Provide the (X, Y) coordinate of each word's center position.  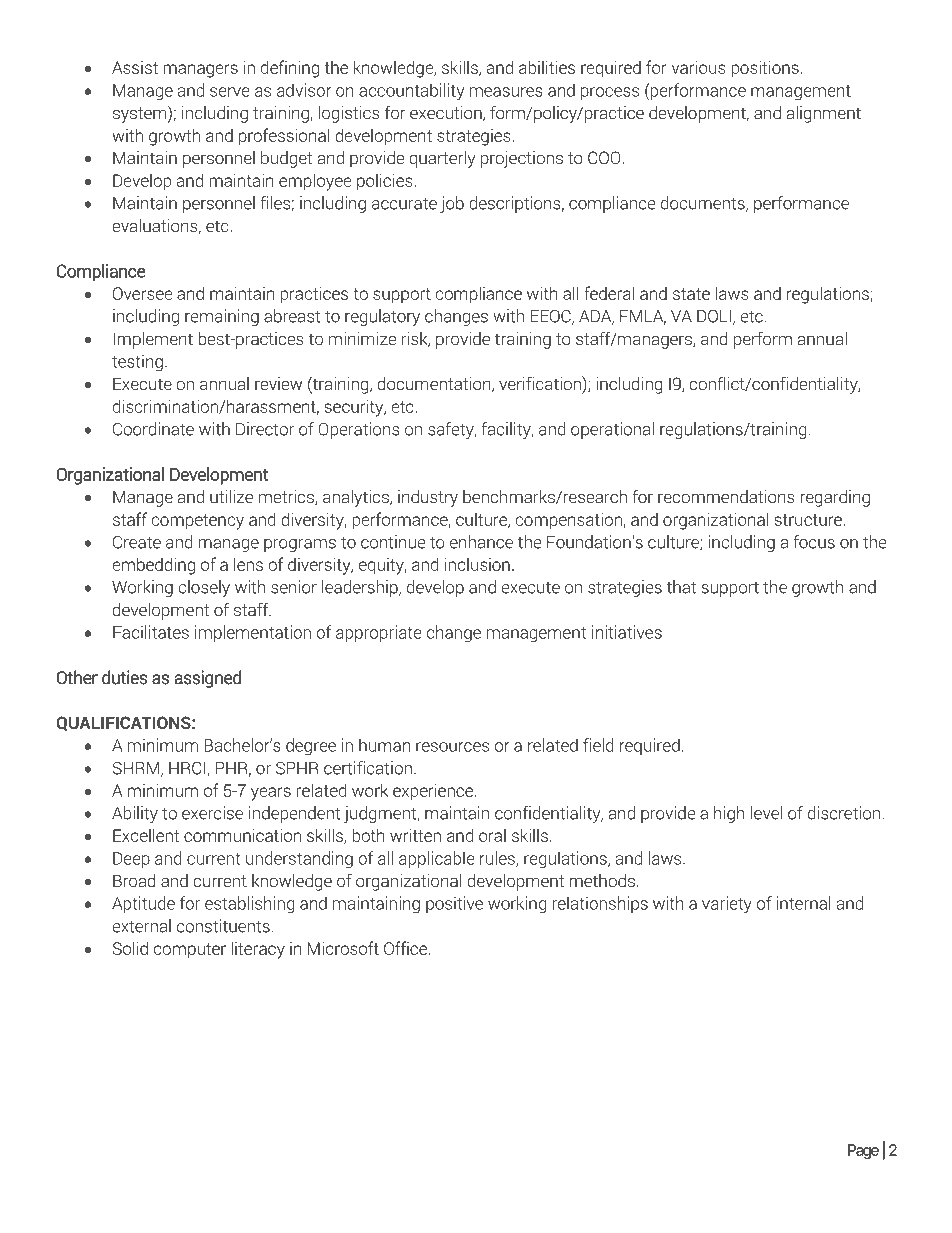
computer (190, 950)
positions (765, 69)
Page (863, 1151)
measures (506, 92)
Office (405, 948)
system (141, 114)
